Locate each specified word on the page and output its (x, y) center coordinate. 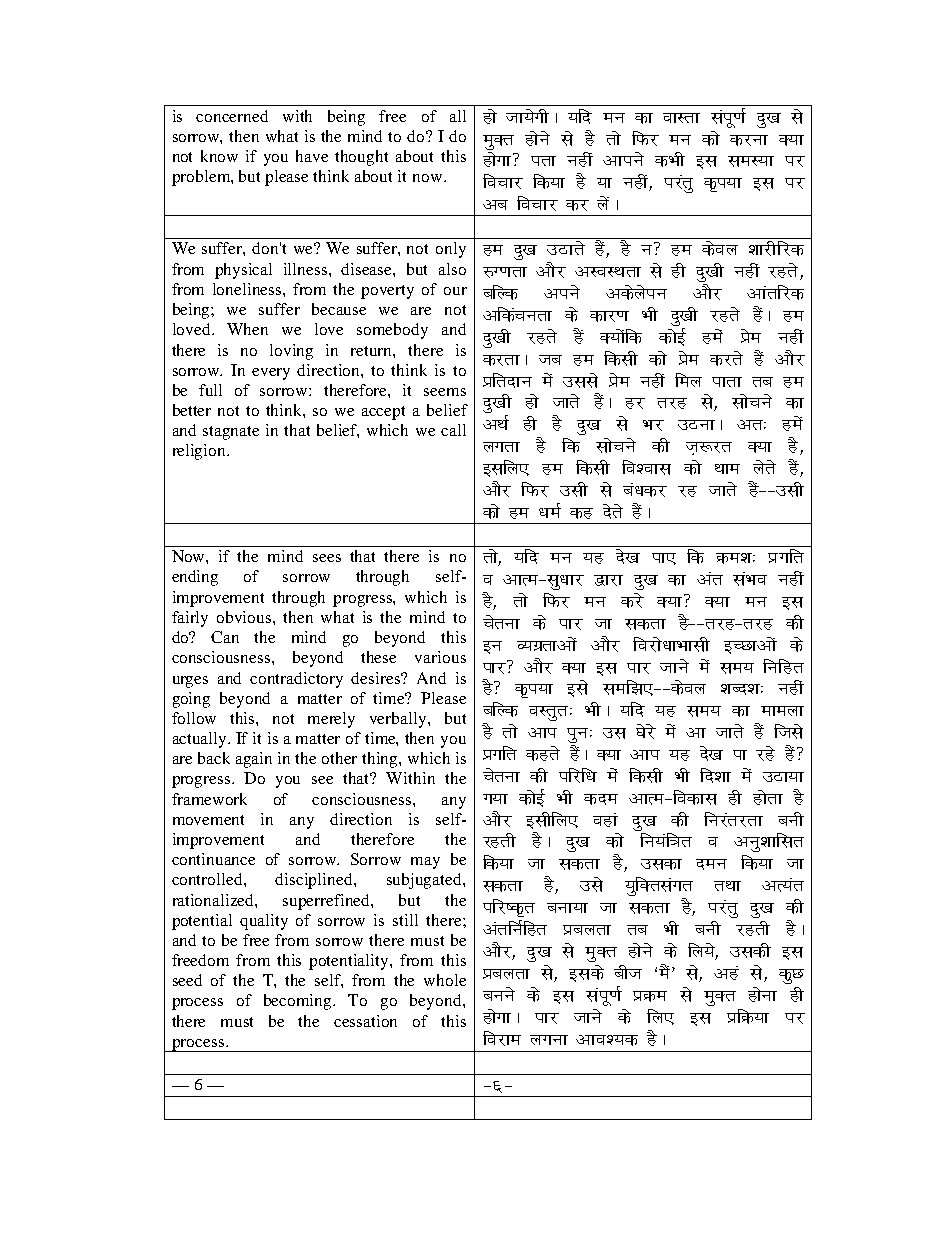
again (254, 760)
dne (601, 799)
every (271, 374)
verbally (399, 720)
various (440, 657)
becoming (299, 1002)
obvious (245, 617)
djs (632, 600)
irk (543, 161)
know (219, 156)
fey (688, 380)
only (451, 250)
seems (445, 392)
